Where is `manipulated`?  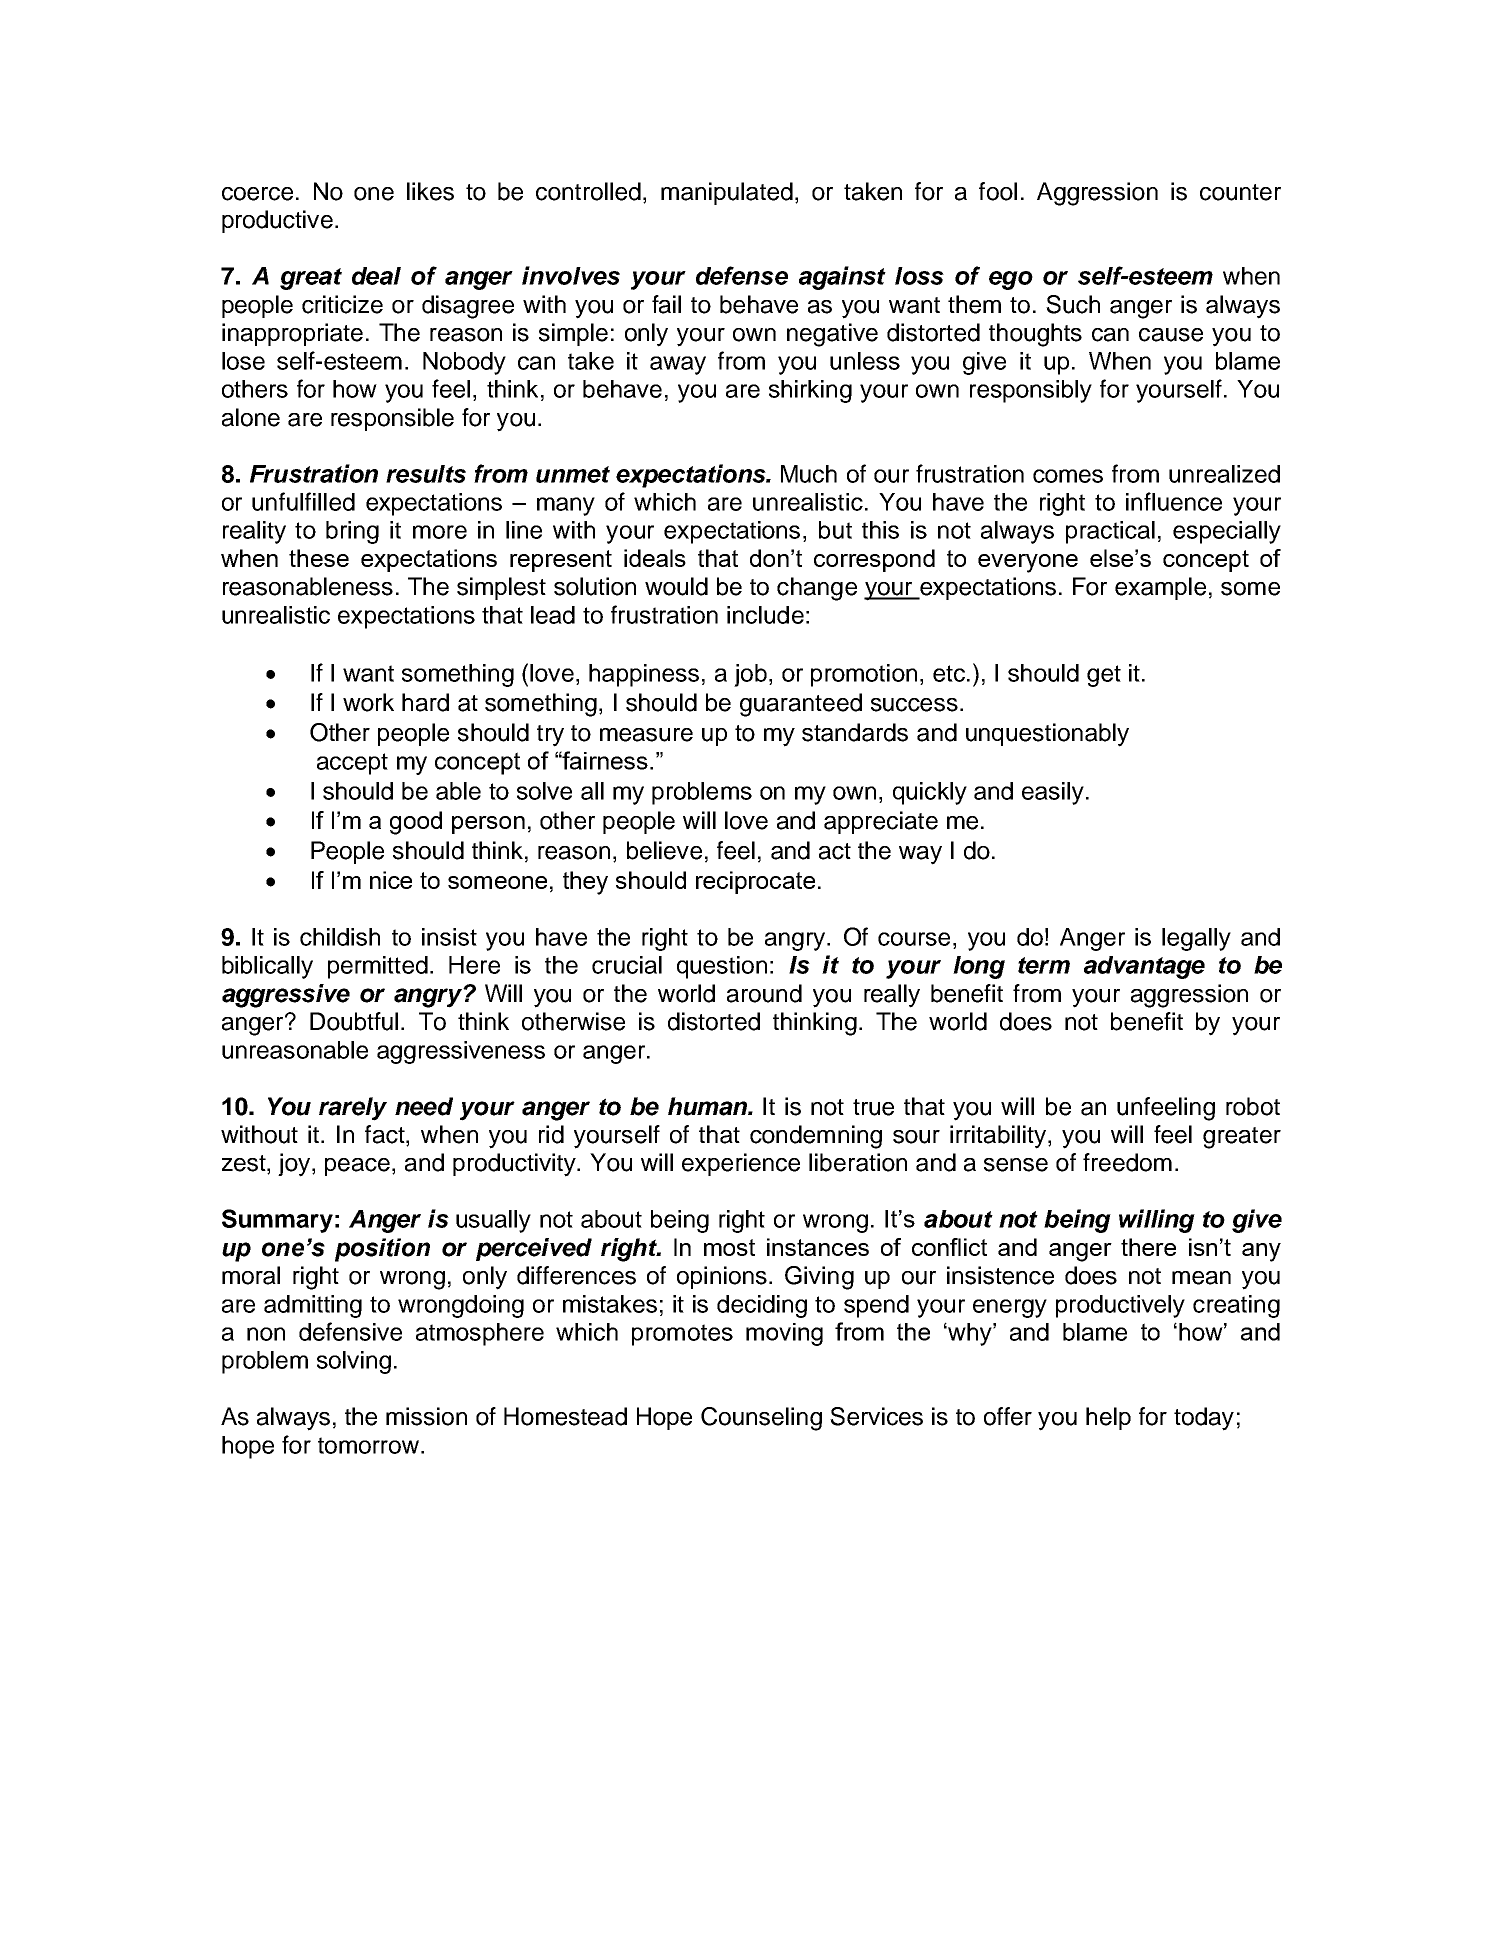
manipulated is located at coordinates (727, 193).
